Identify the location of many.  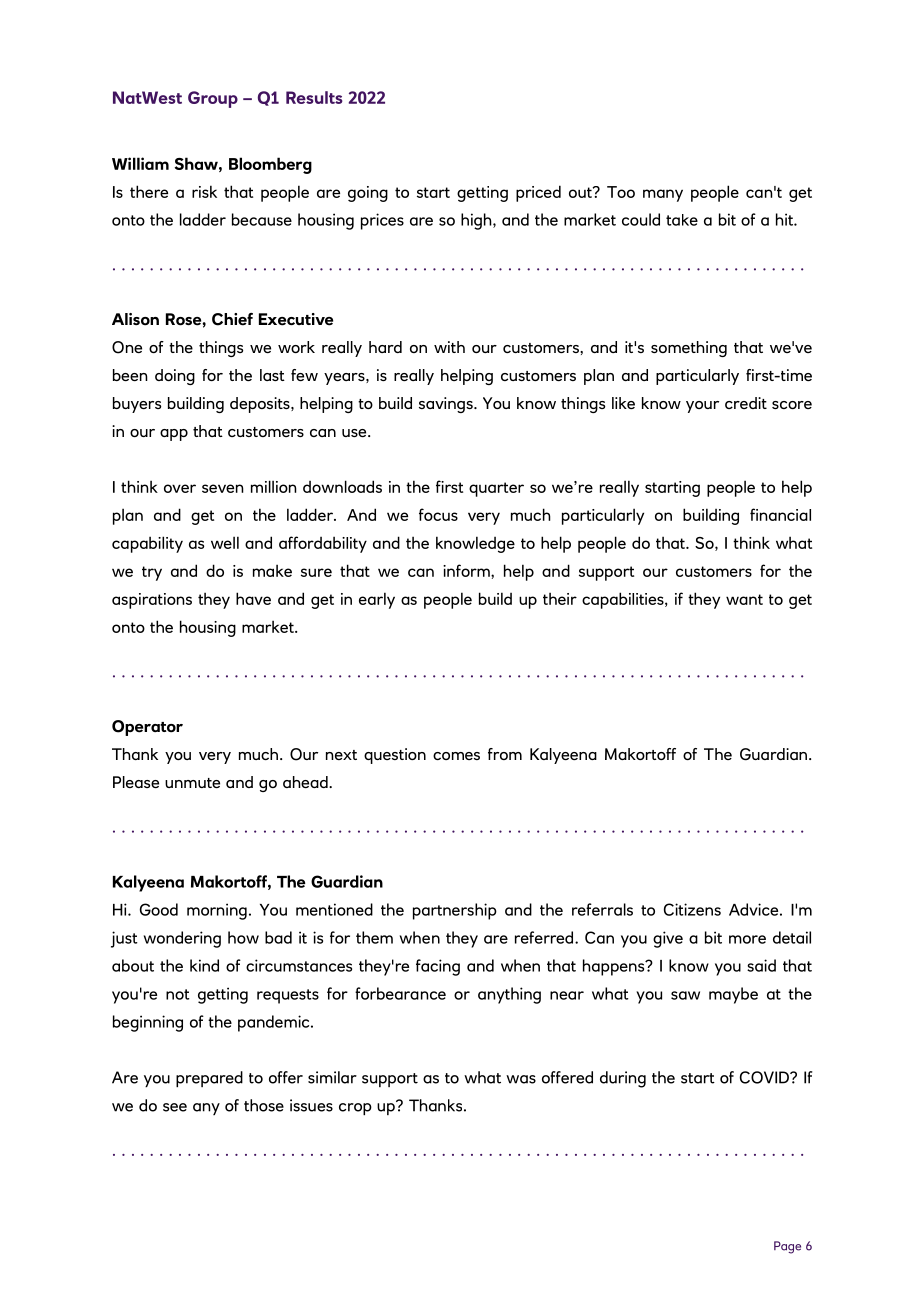
(663, 195).
